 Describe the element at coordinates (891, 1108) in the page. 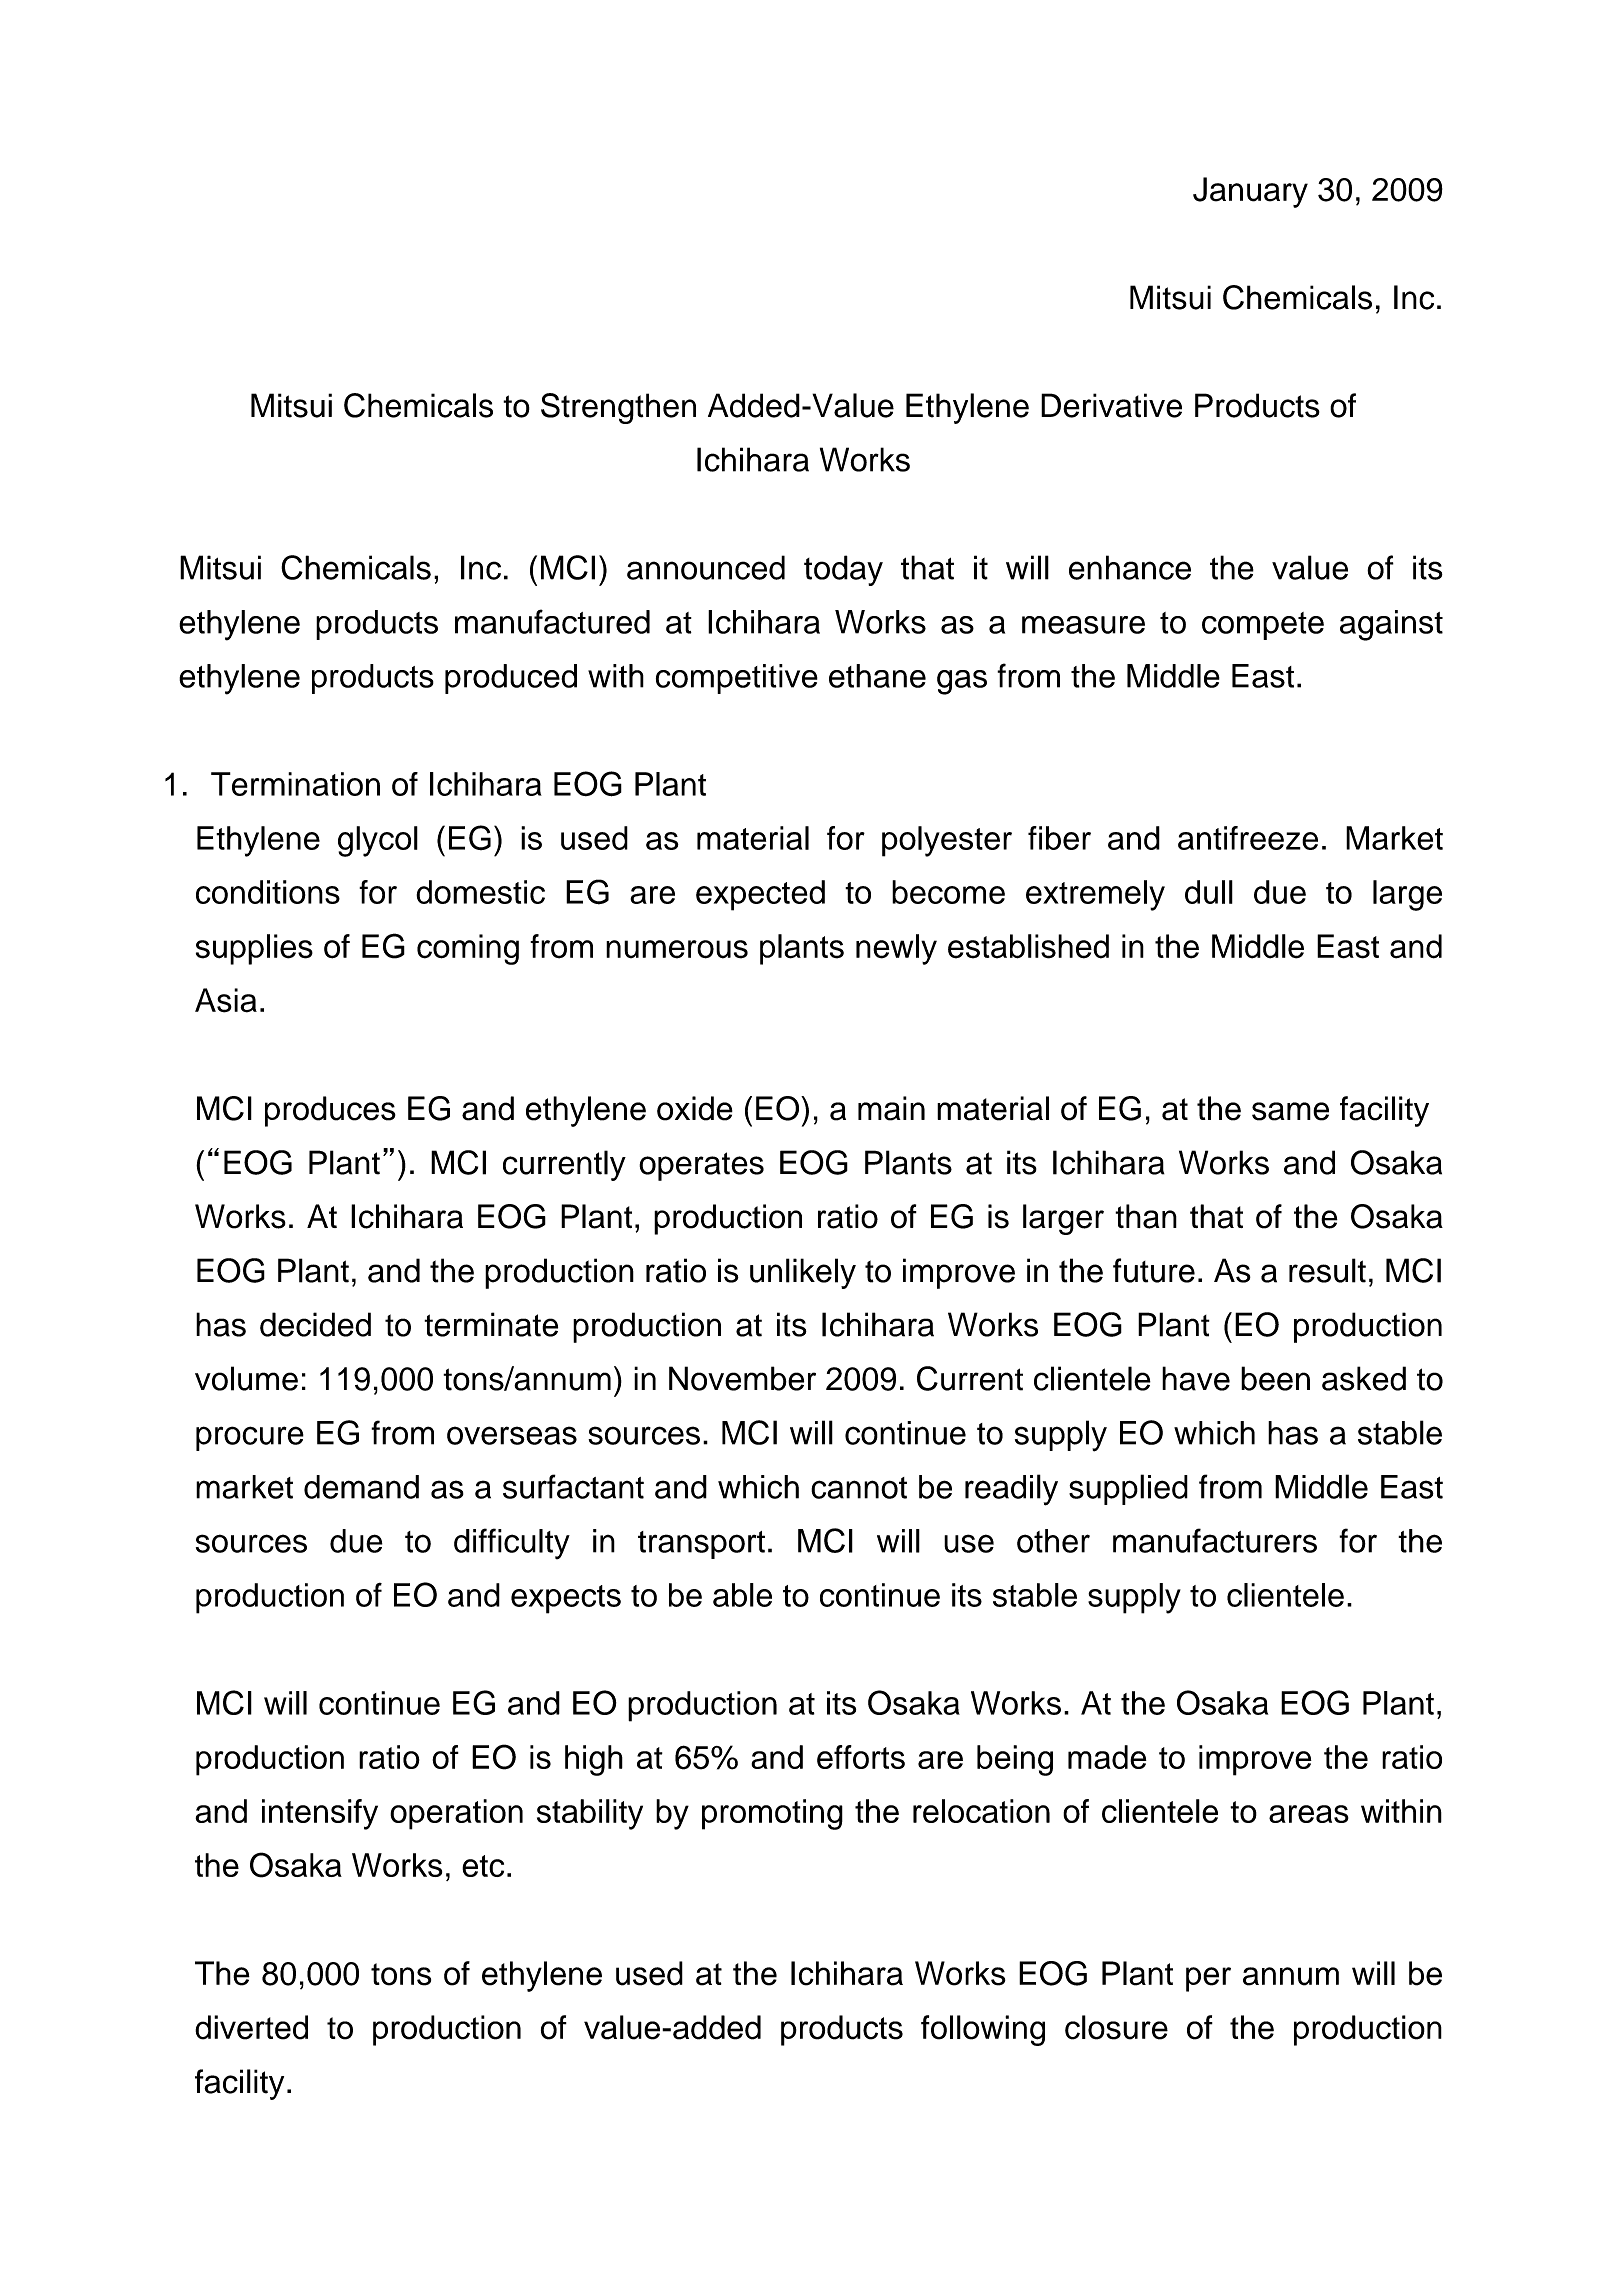

I see `main` at that location.
